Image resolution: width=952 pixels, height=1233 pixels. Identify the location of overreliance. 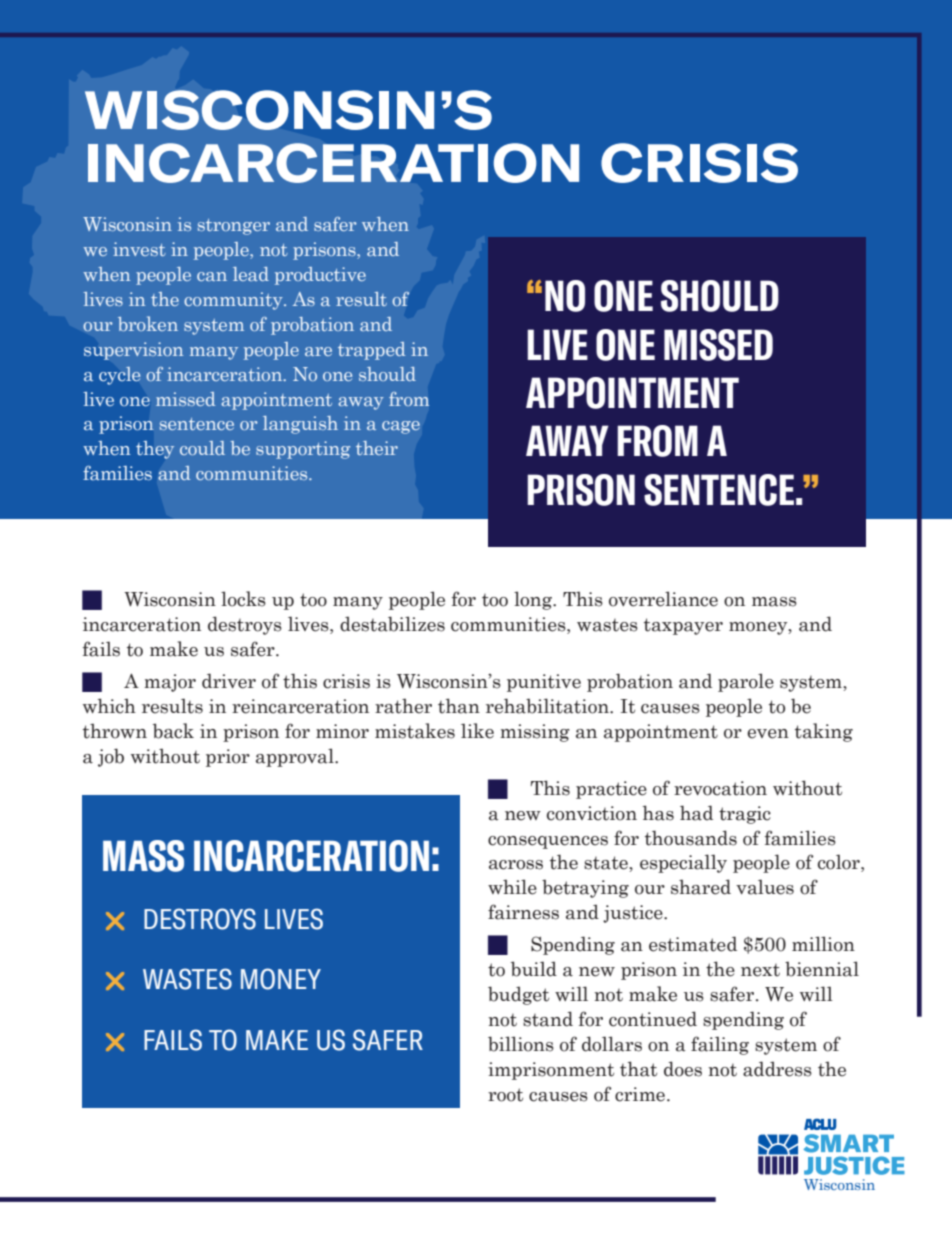
(663, 599).
